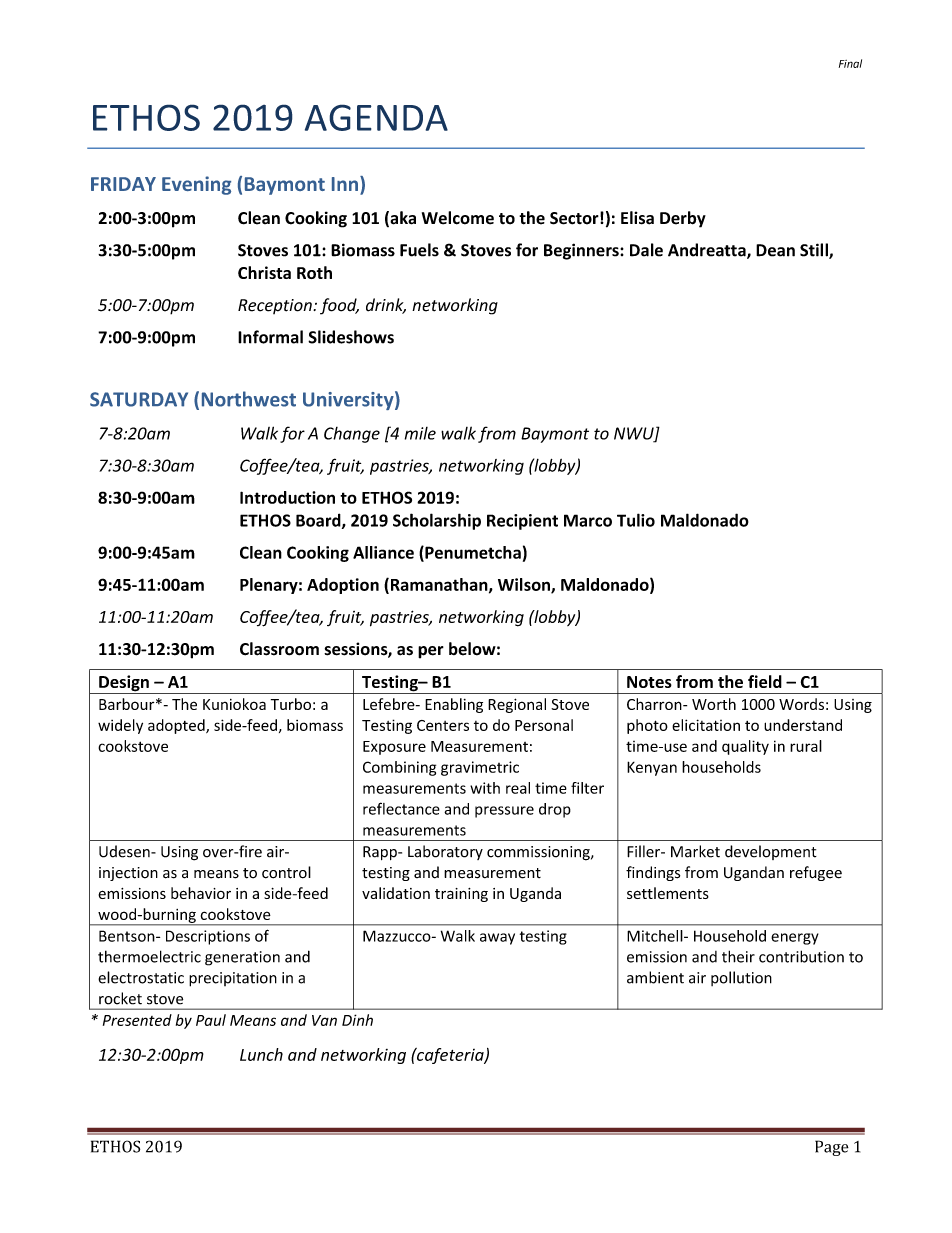 The image size is (952, 1233). Describe the element at coordinates (270, 337) in the screenshot. I see `Informal` at that location.
